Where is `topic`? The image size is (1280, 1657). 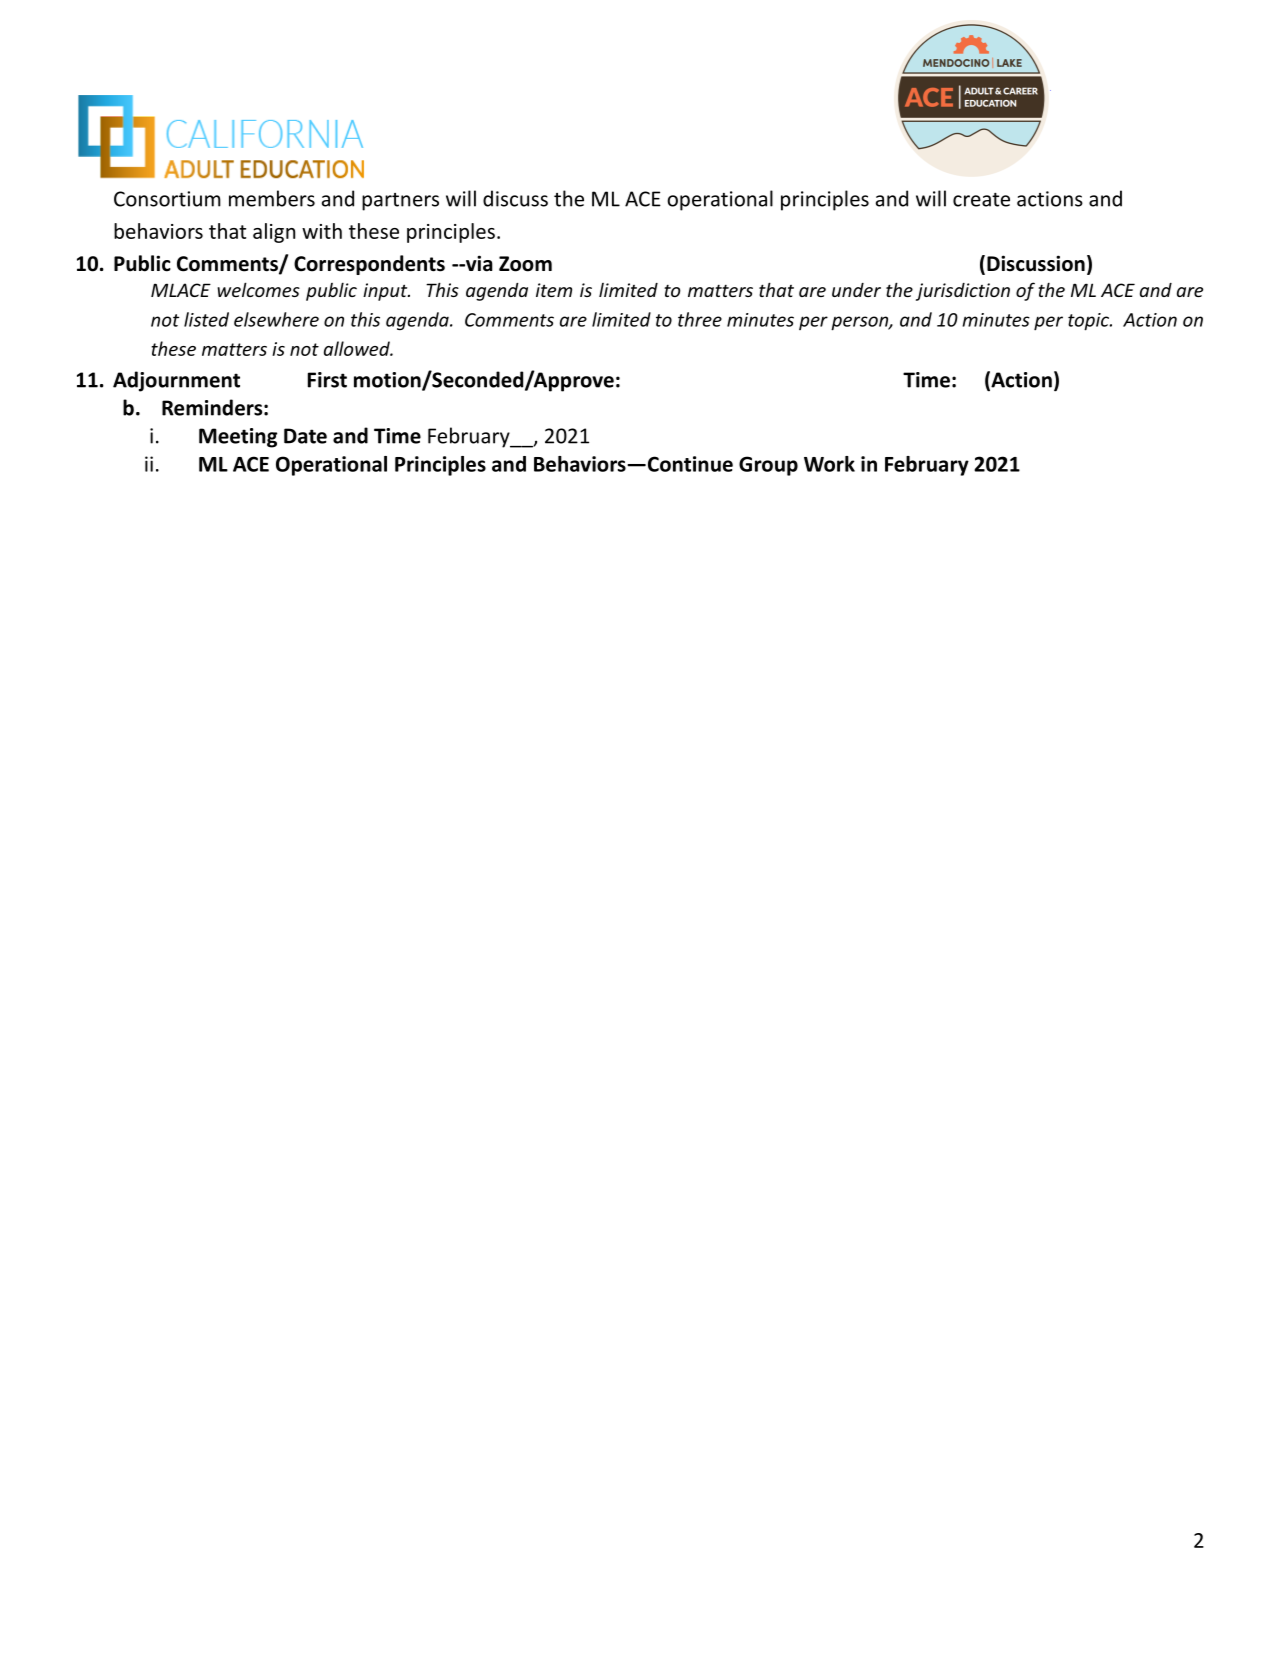 topic is located at coordinates (1089, 322).
